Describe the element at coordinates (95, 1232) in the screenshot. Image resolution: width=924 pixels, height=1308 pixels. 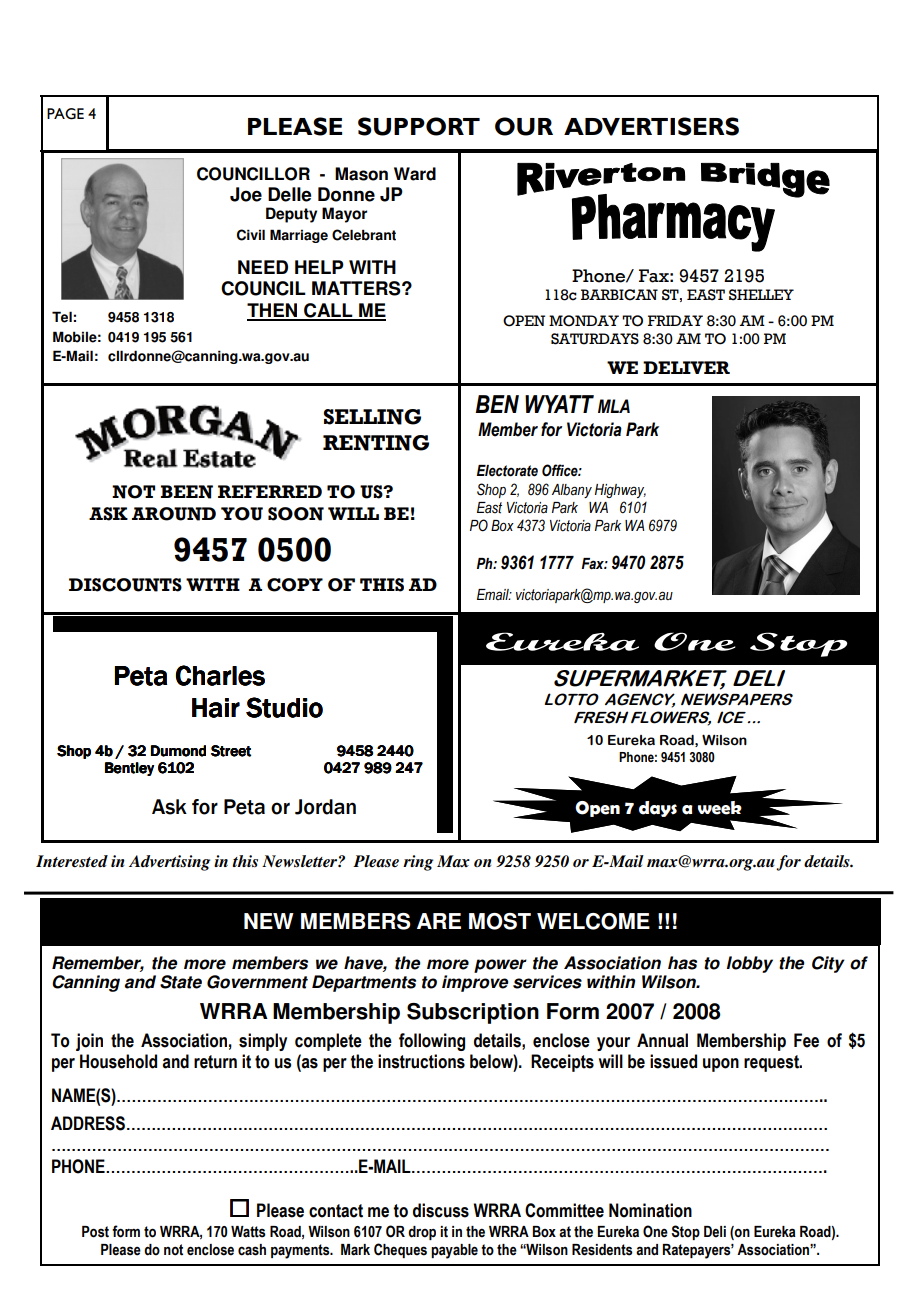
I see `Post` at that location.
